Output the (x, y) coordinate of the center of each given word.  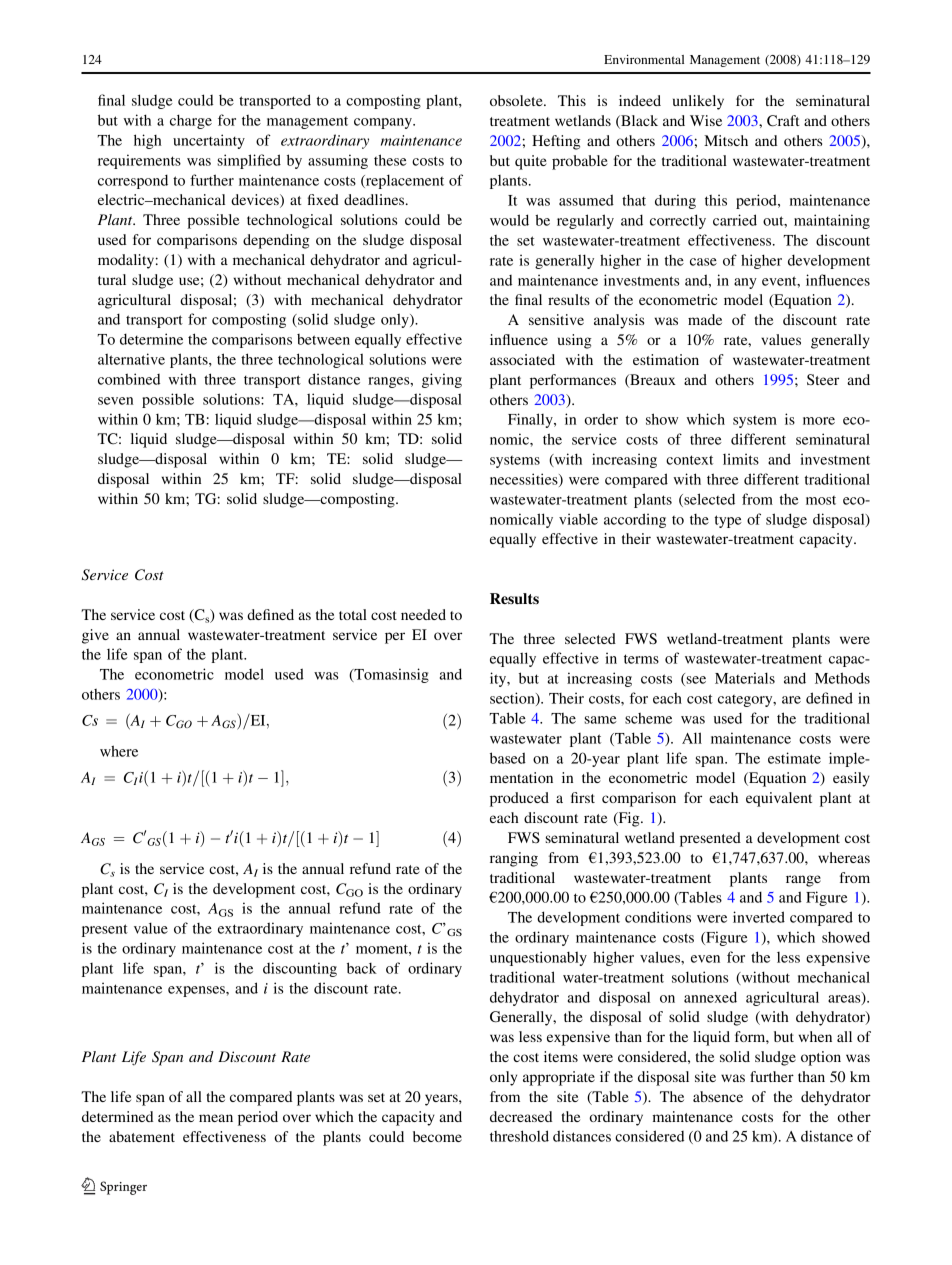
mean (216, 1118)
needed (423, 614)
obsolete (517, 100)
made (705, 319)
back (362, 968)
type (728, 521)
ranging (514, 859)
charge (191, 121)
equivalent (779, 799)
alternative (131, 359)
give (95, 636)
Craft (783, 121)
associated (522, 359)
